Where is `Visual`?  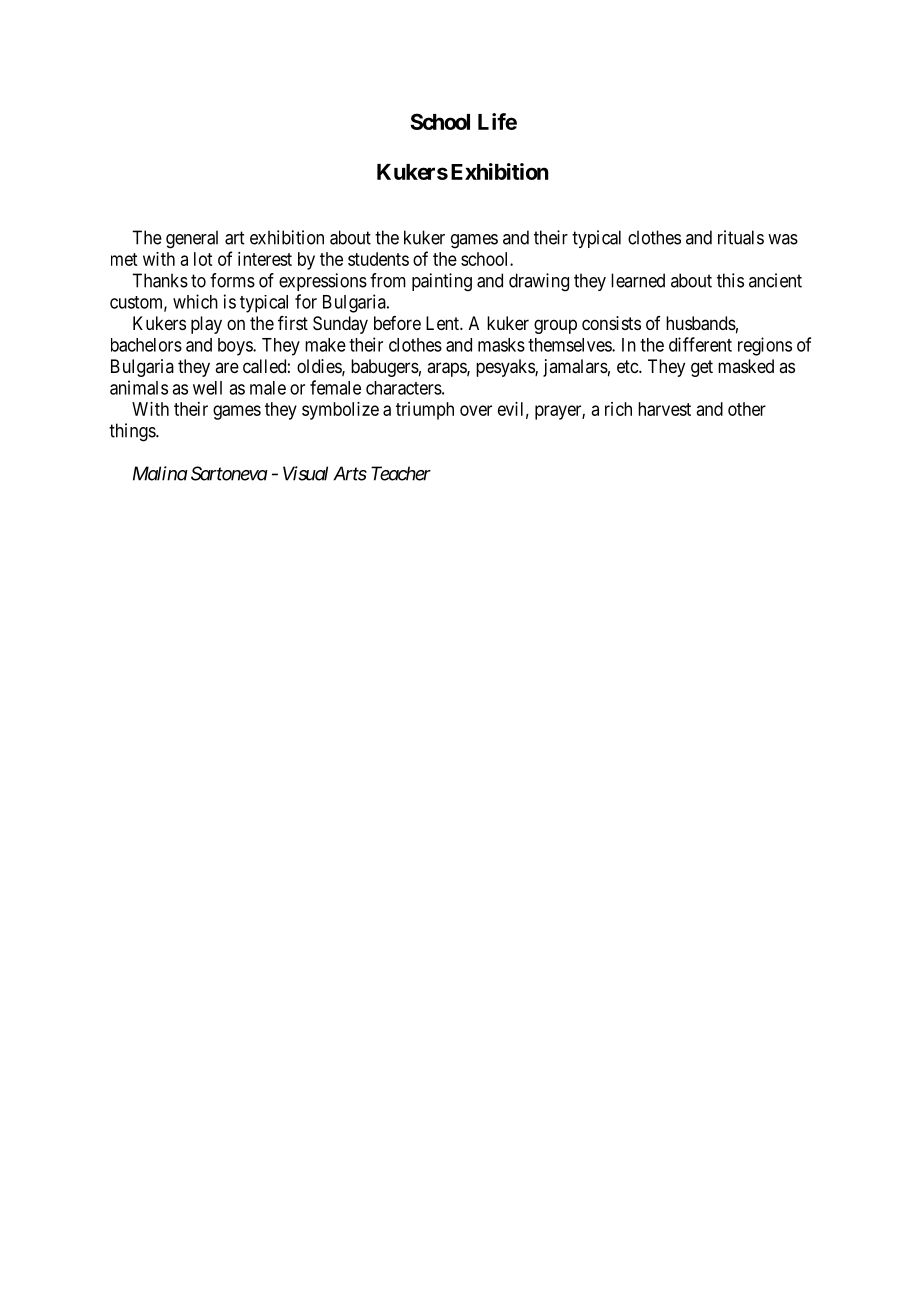 Visual is located at coordinates (305, 473).
